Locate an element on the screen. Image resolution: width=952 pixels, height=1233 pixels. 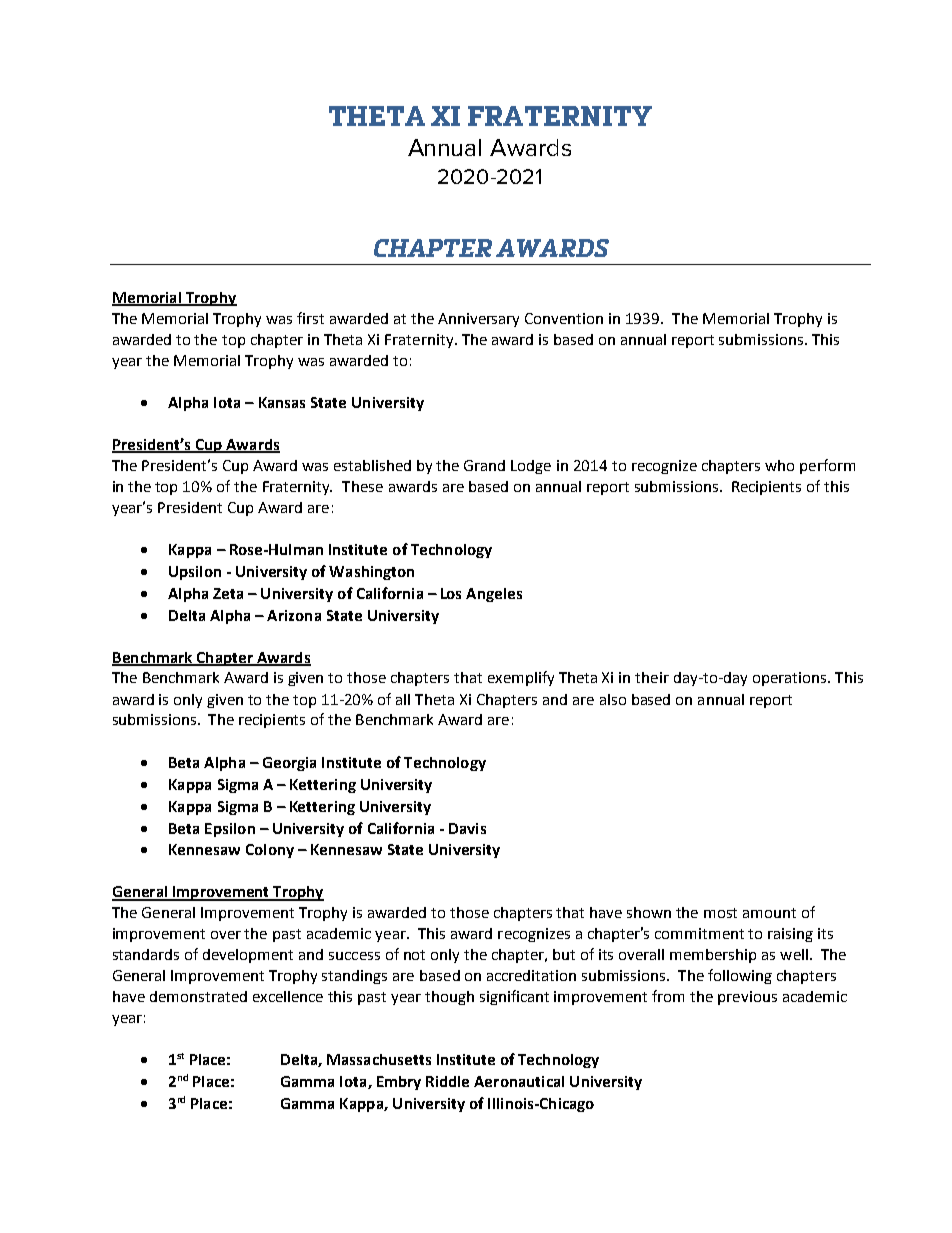
Anniversary is located at coordinates (478, 320).
